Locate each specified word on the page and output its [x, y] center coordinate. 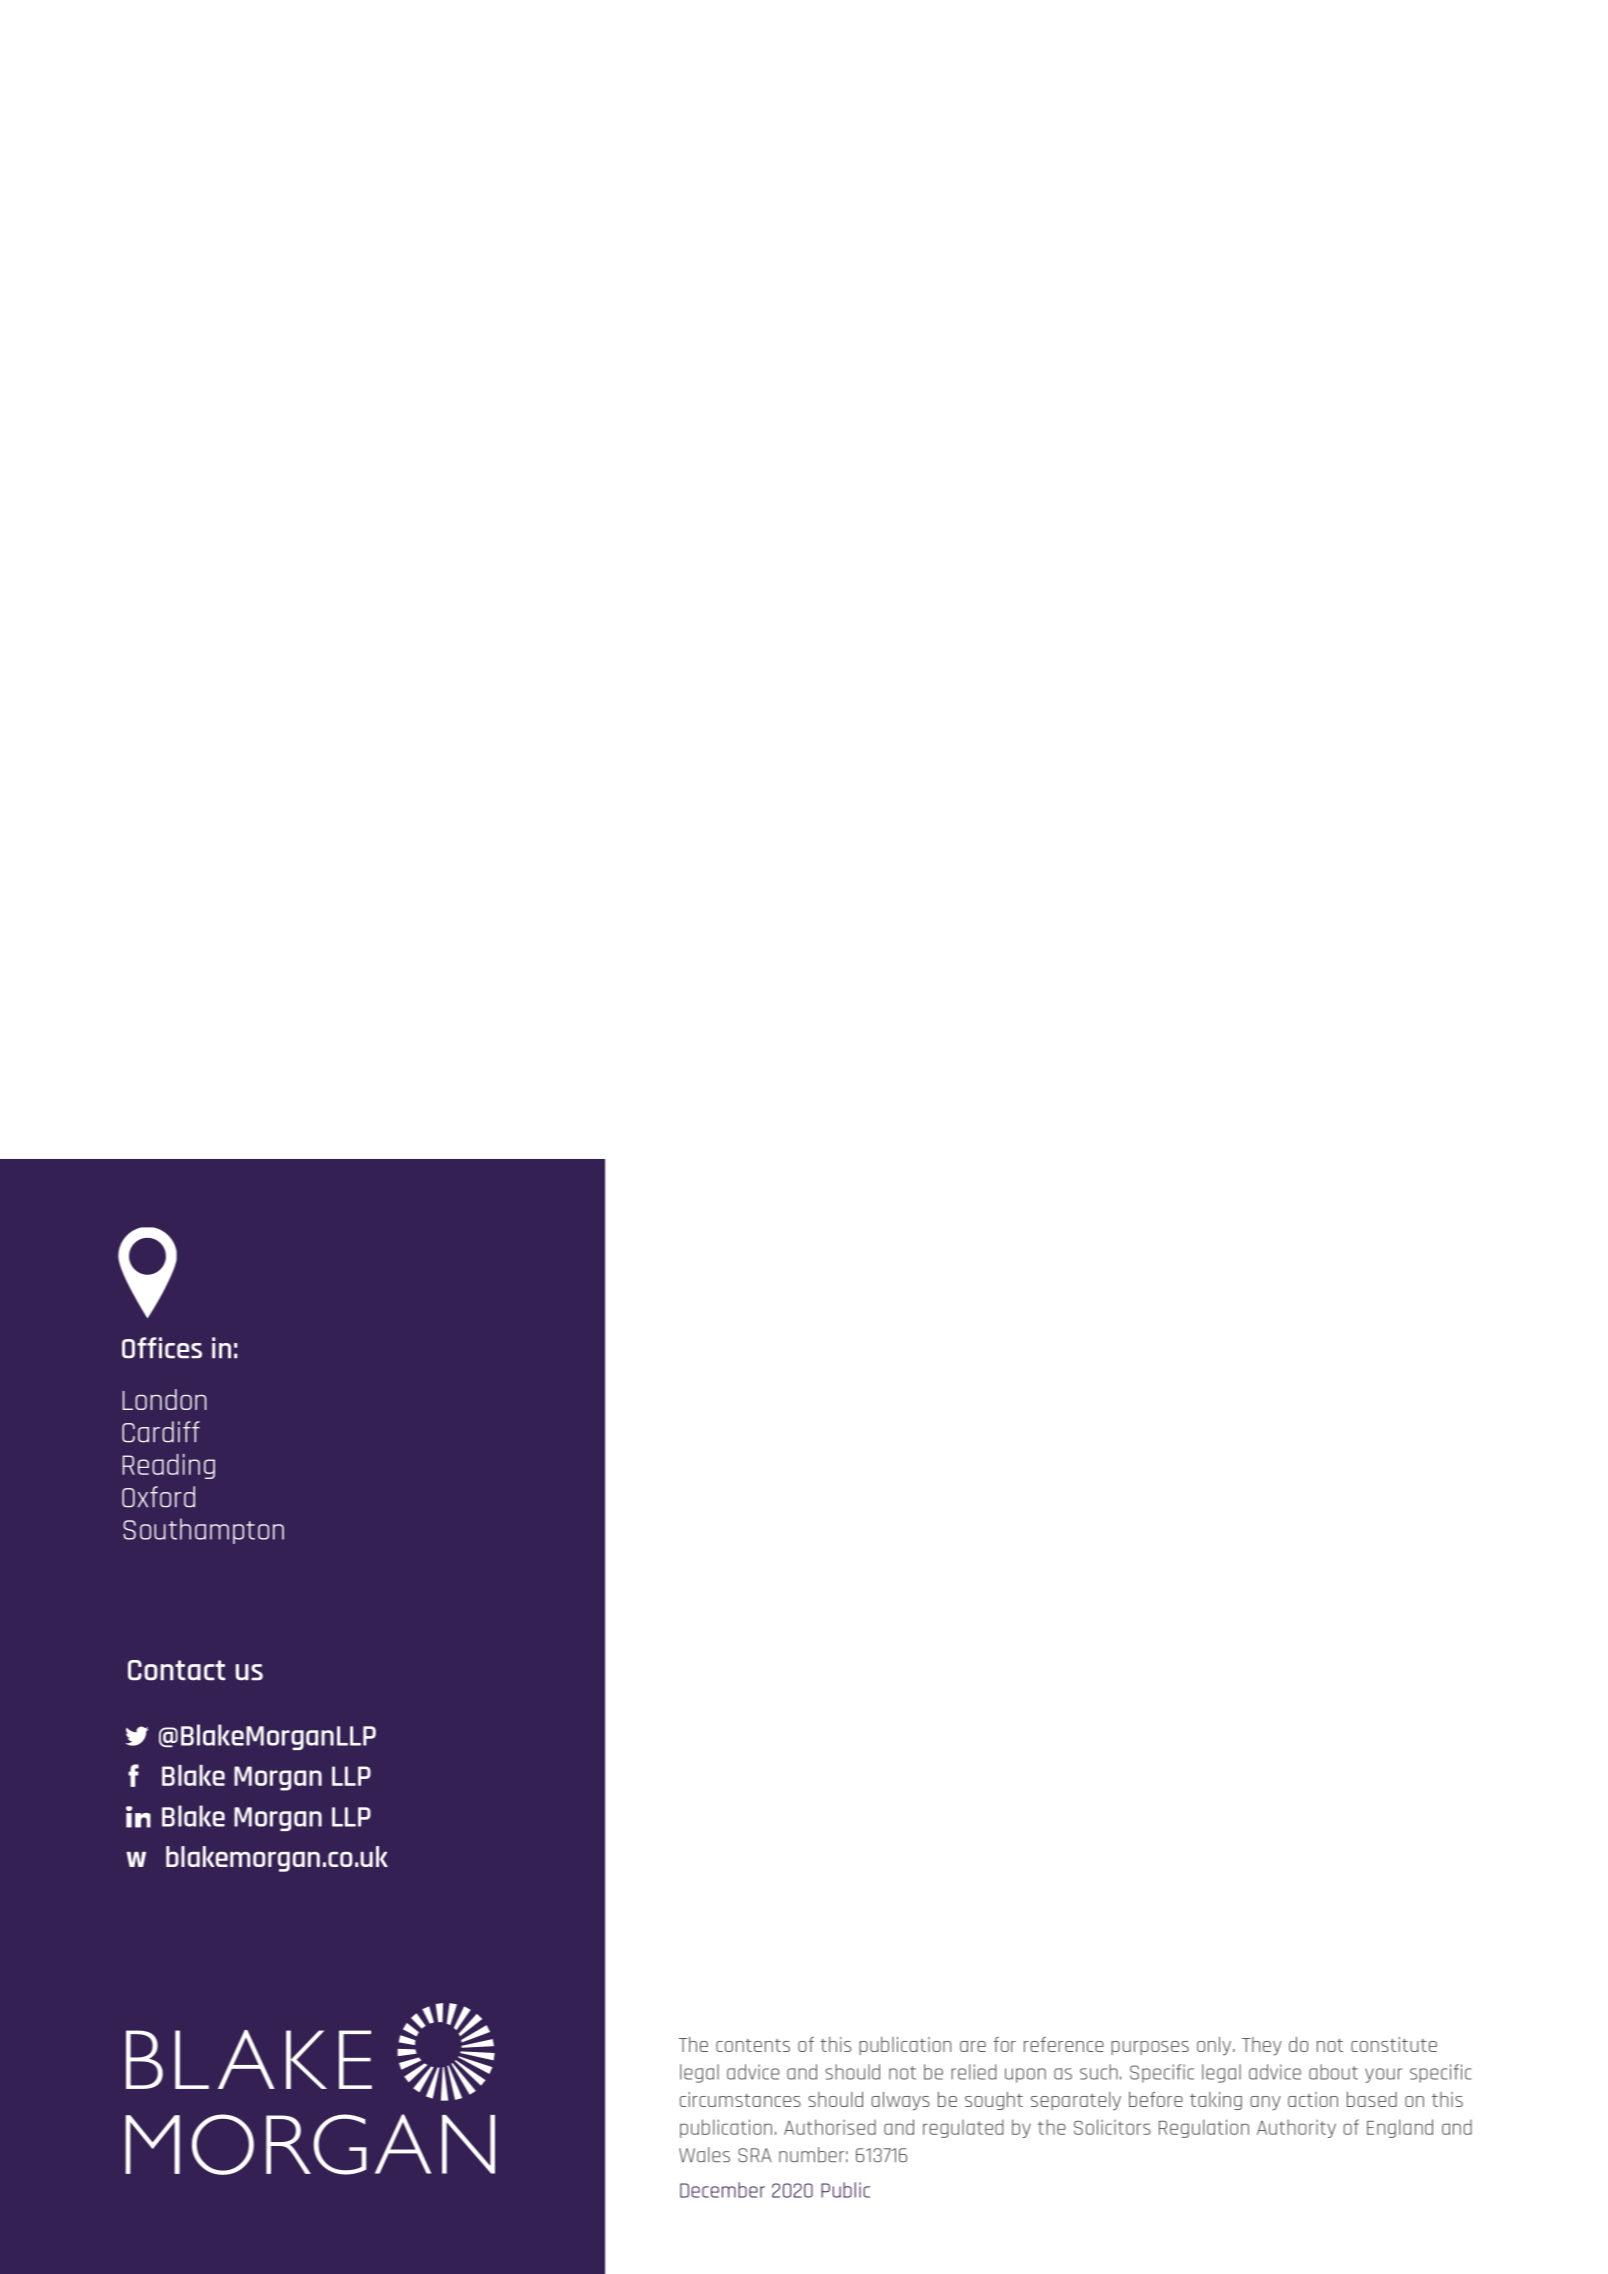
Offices [162, 1348]
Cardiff [161, 1432]
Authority [1296, 2128]
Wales [704, 2154]
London [165, 1399]
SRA [754, 2155]
